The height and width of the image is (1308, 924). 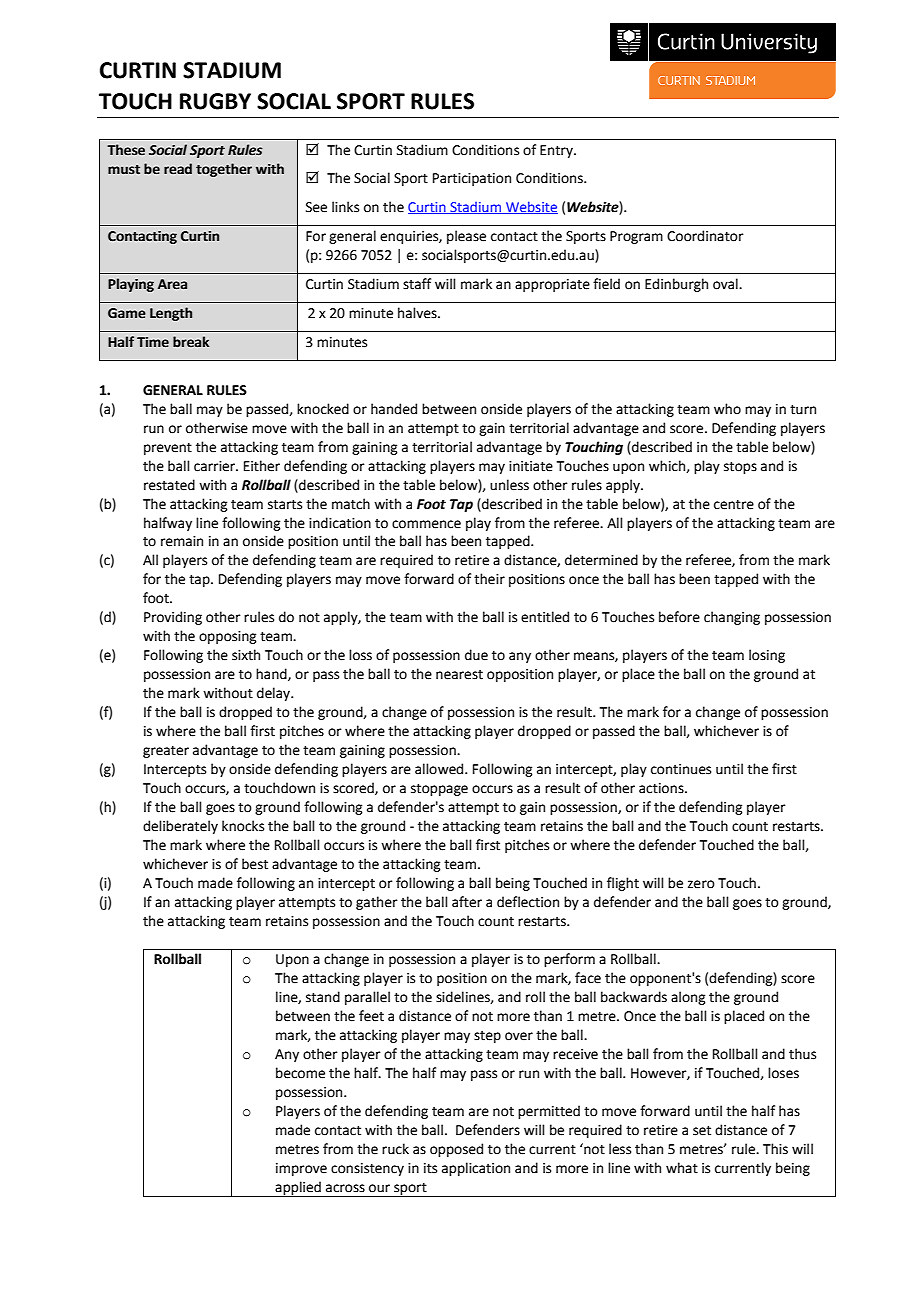 What do you see at coordinates (301, 1169) in the image?
I see `improve` at bounding box center [301, 1169].
